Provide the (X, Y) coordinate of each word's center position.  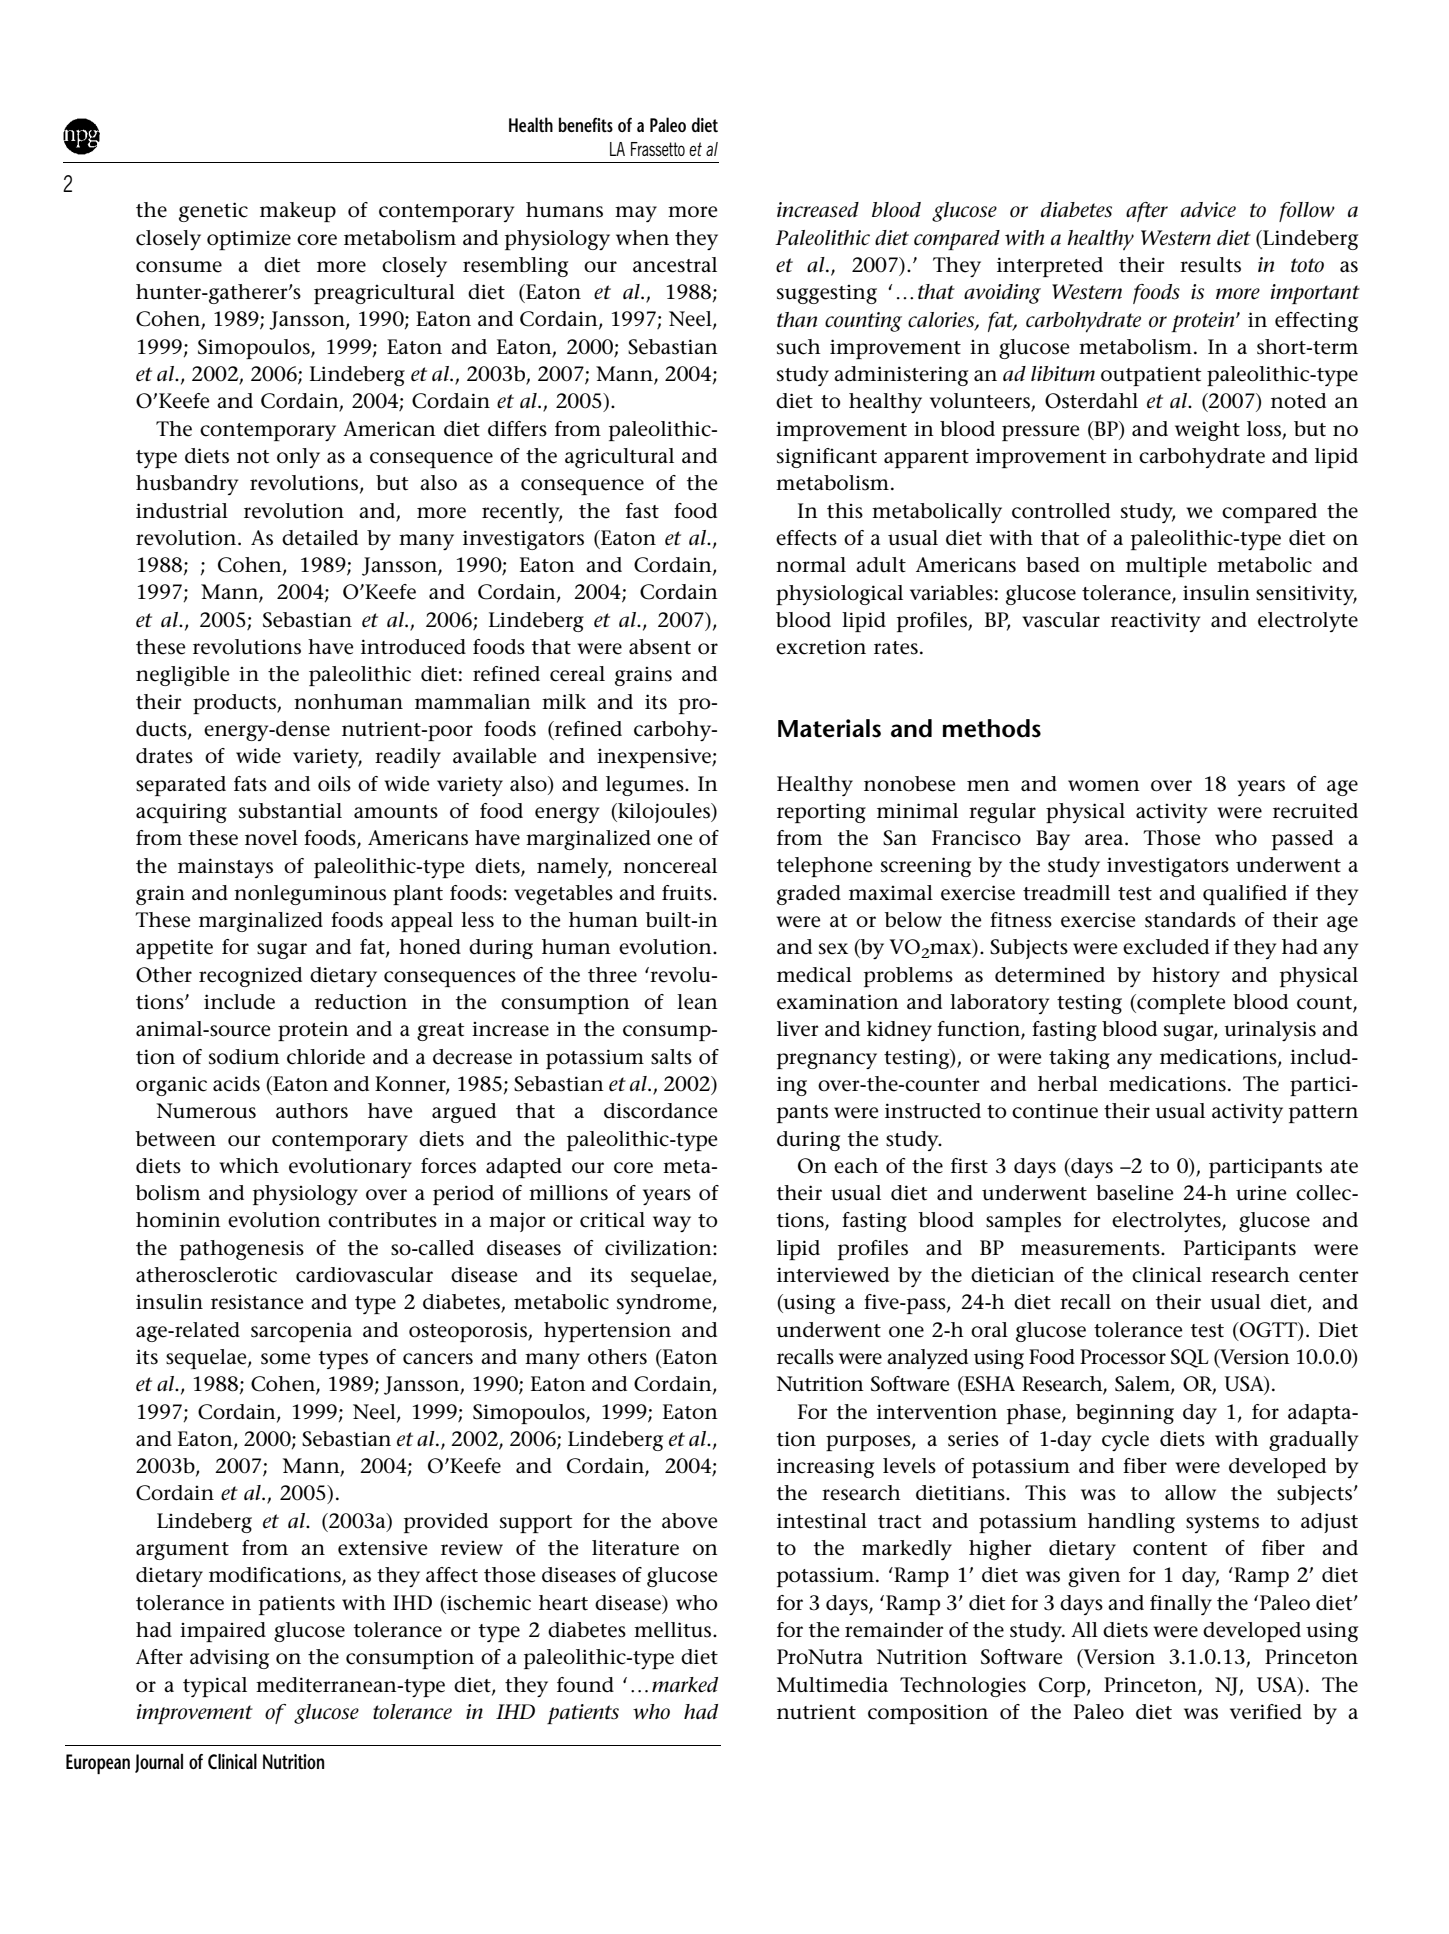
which (249, 1166)
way (672, 1224)
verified (1266, 1712)
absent (660, 647)
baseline (1135, 1193)
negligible (183, 676)
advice (1208, 210)
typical (215, 1687)
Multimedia (832, 1685)
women (1104, 786)
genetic (213, 212)
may (636, 214)
